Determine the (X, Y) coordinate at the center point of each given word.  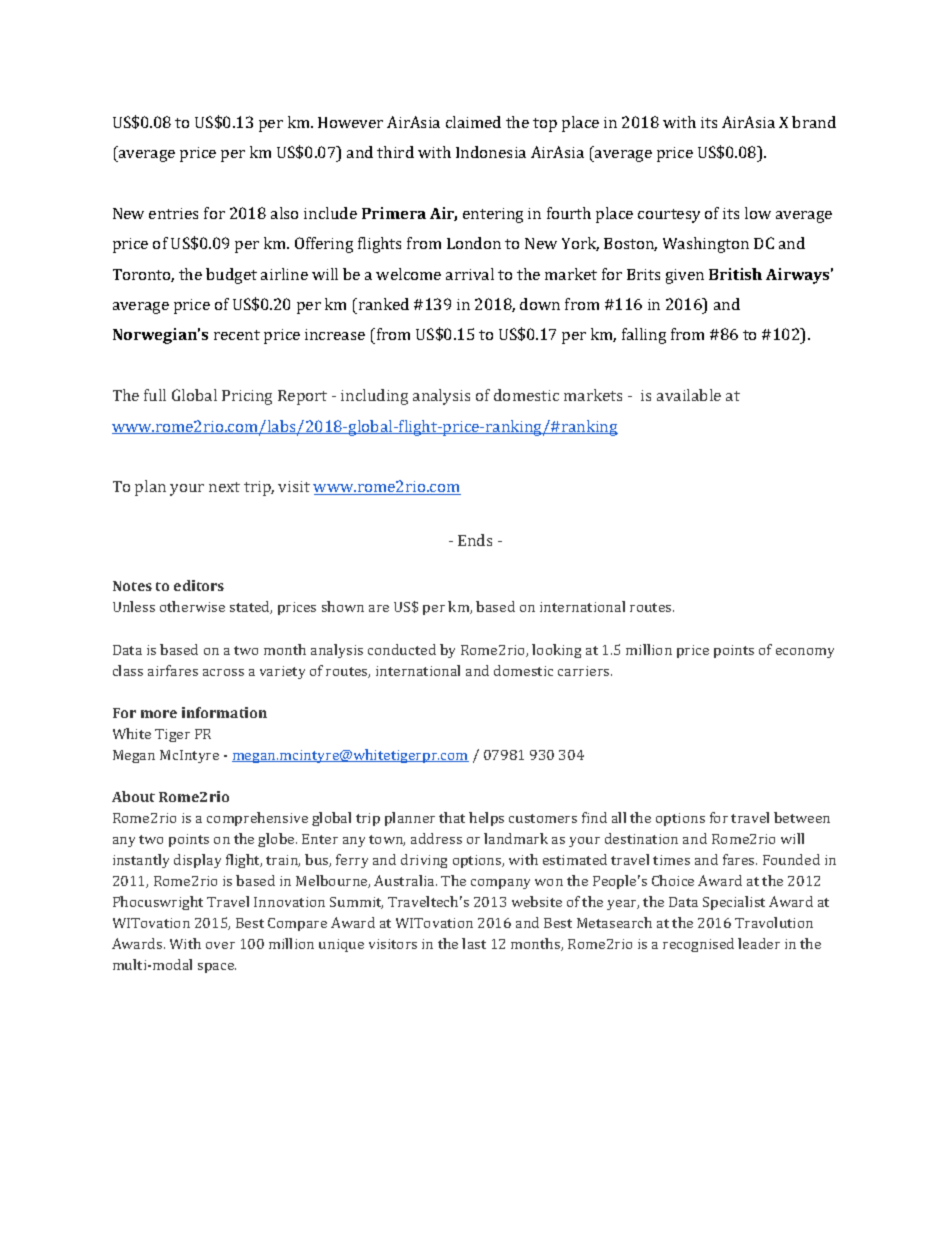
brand (814, 122)
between (802, 817)
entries (173, 213)
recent (237, 335)
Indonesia (491, 152)
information (224, 712)
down (540, 304)
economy (805, 653)
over (220, 945)
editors (199, 585)
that (452, 817)
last (474, 943)
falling (644, 336)
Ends (475, 540)
